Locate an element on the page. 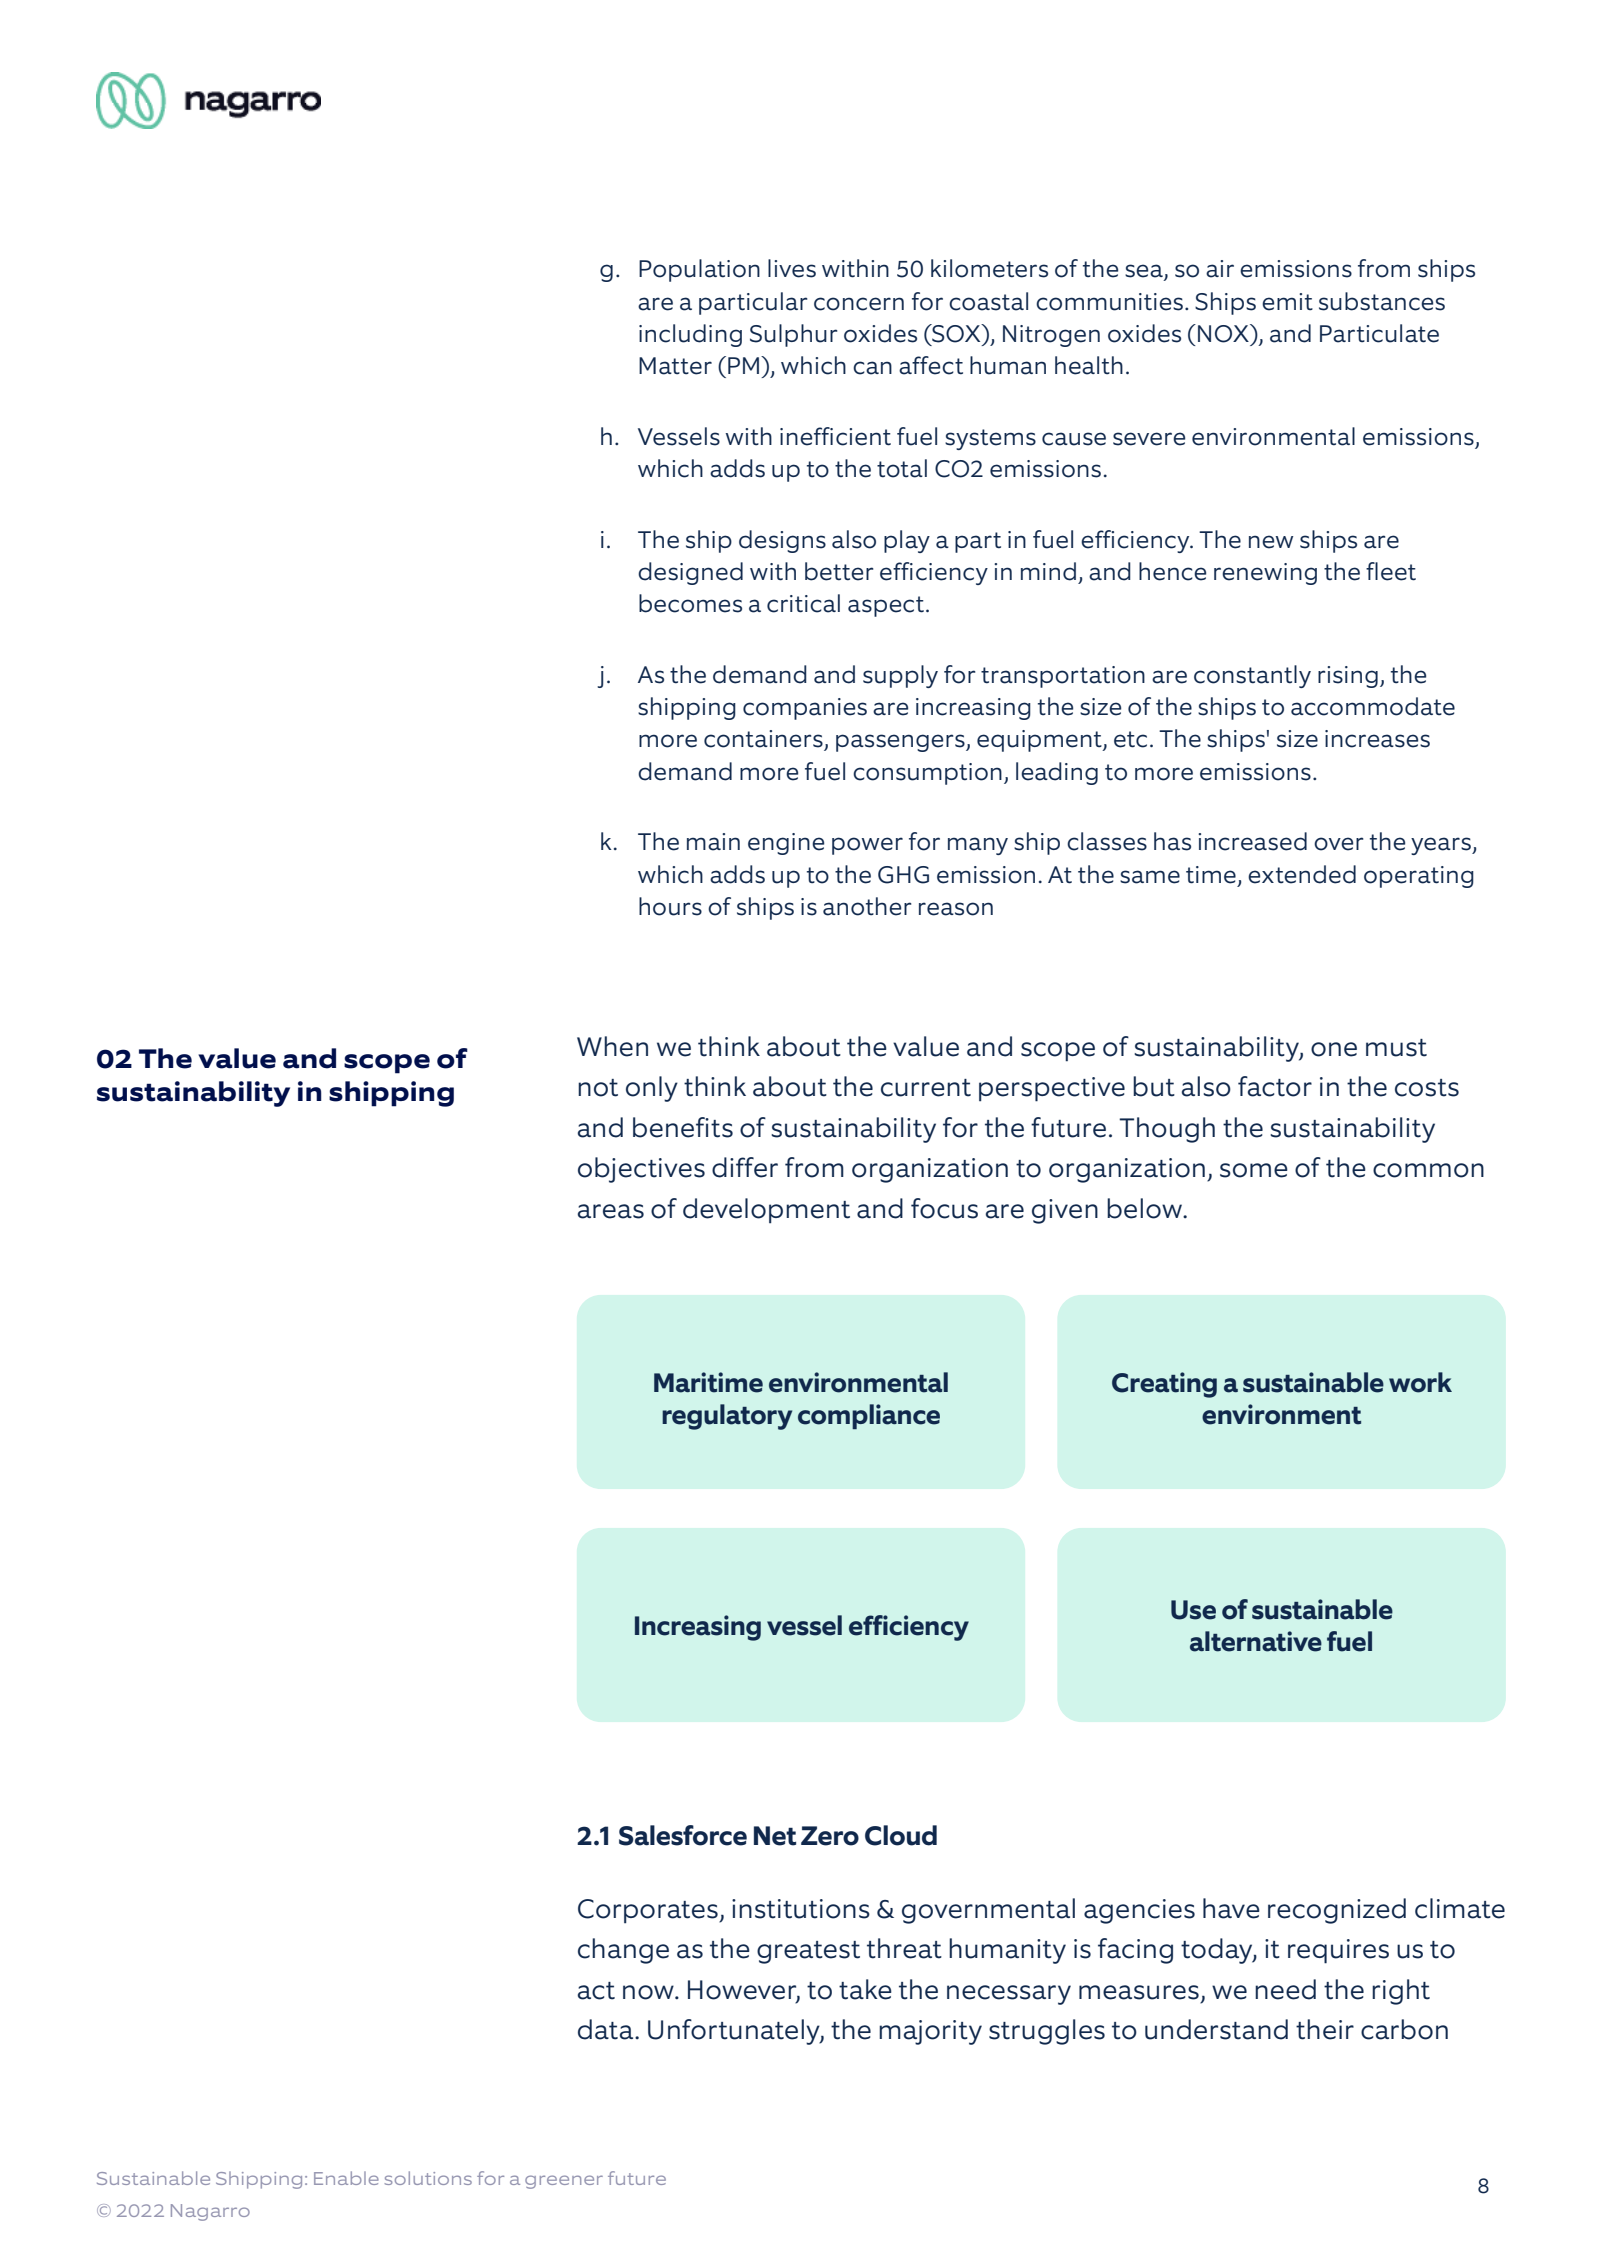  emit is located at coordinates (1287, 302).
